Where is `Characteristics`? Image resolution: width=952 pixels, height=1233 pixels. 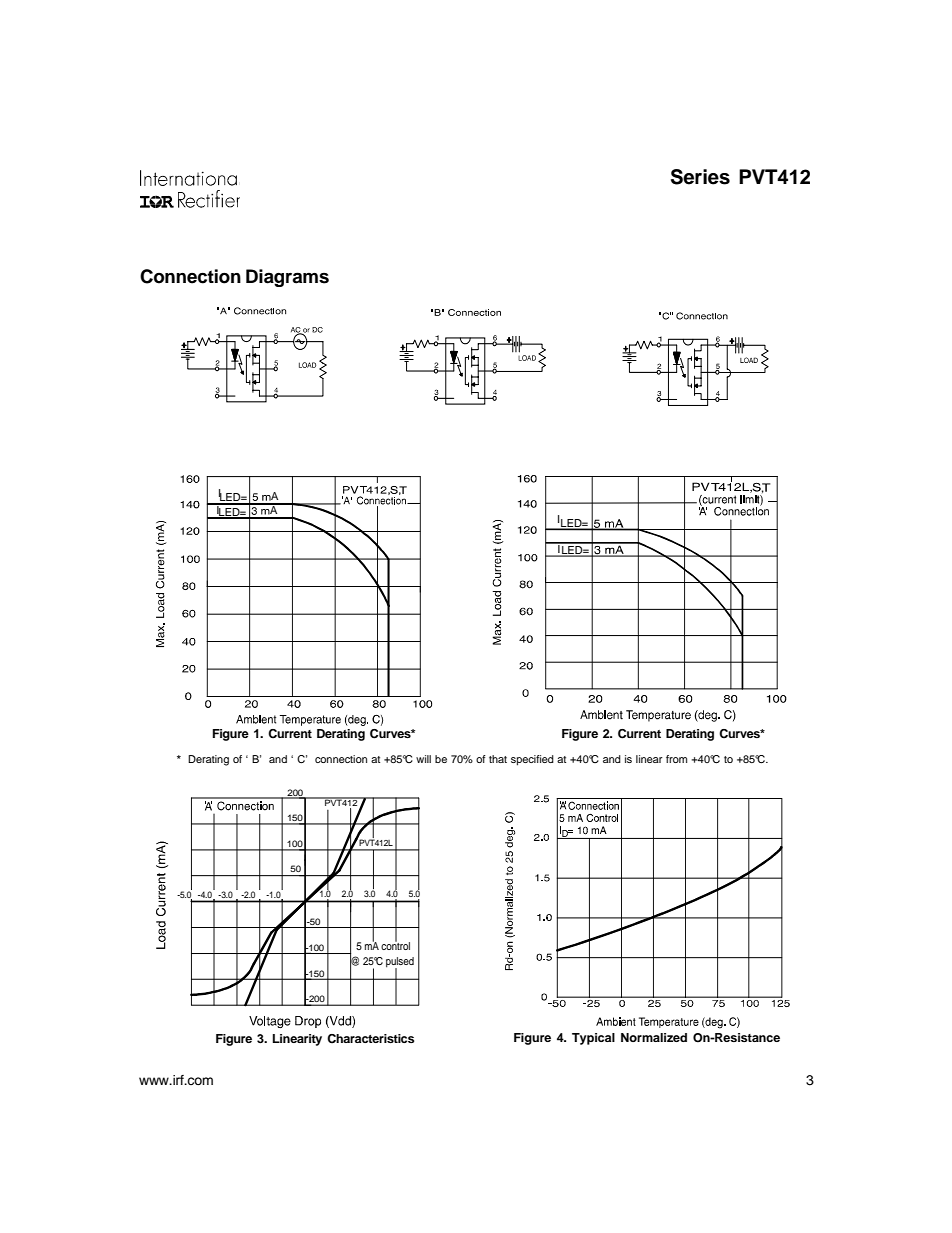 Characteristics is located at coordinates (370, 1039).
